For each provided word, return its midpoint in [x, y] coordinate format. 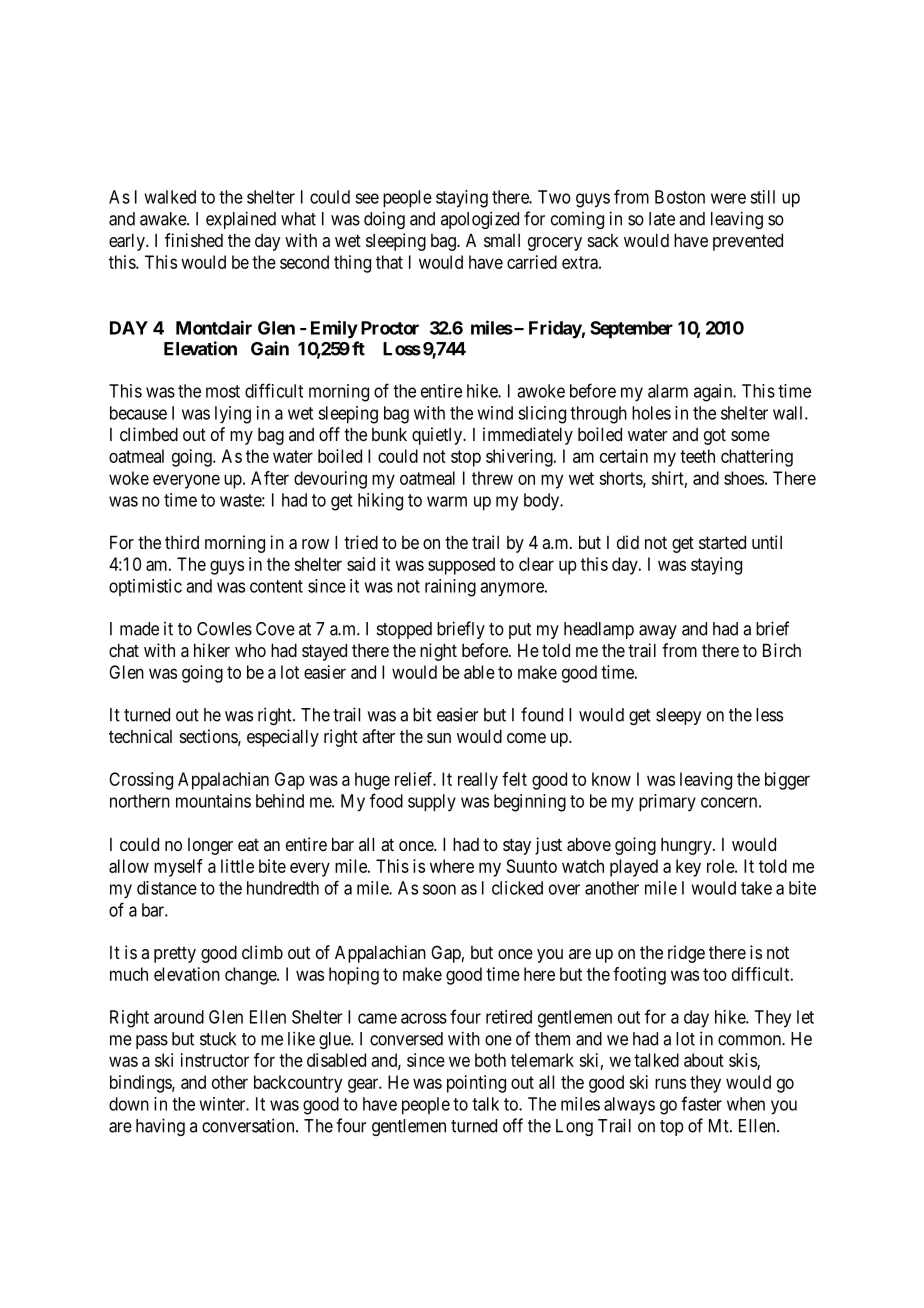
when [746, 1104]
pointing [476, 1084]
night [438, 652]
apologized [480, 220]
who [250, 650]
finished [194, 240]
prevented [748, 242]
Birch [782, 650]
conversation [249, 1125]
